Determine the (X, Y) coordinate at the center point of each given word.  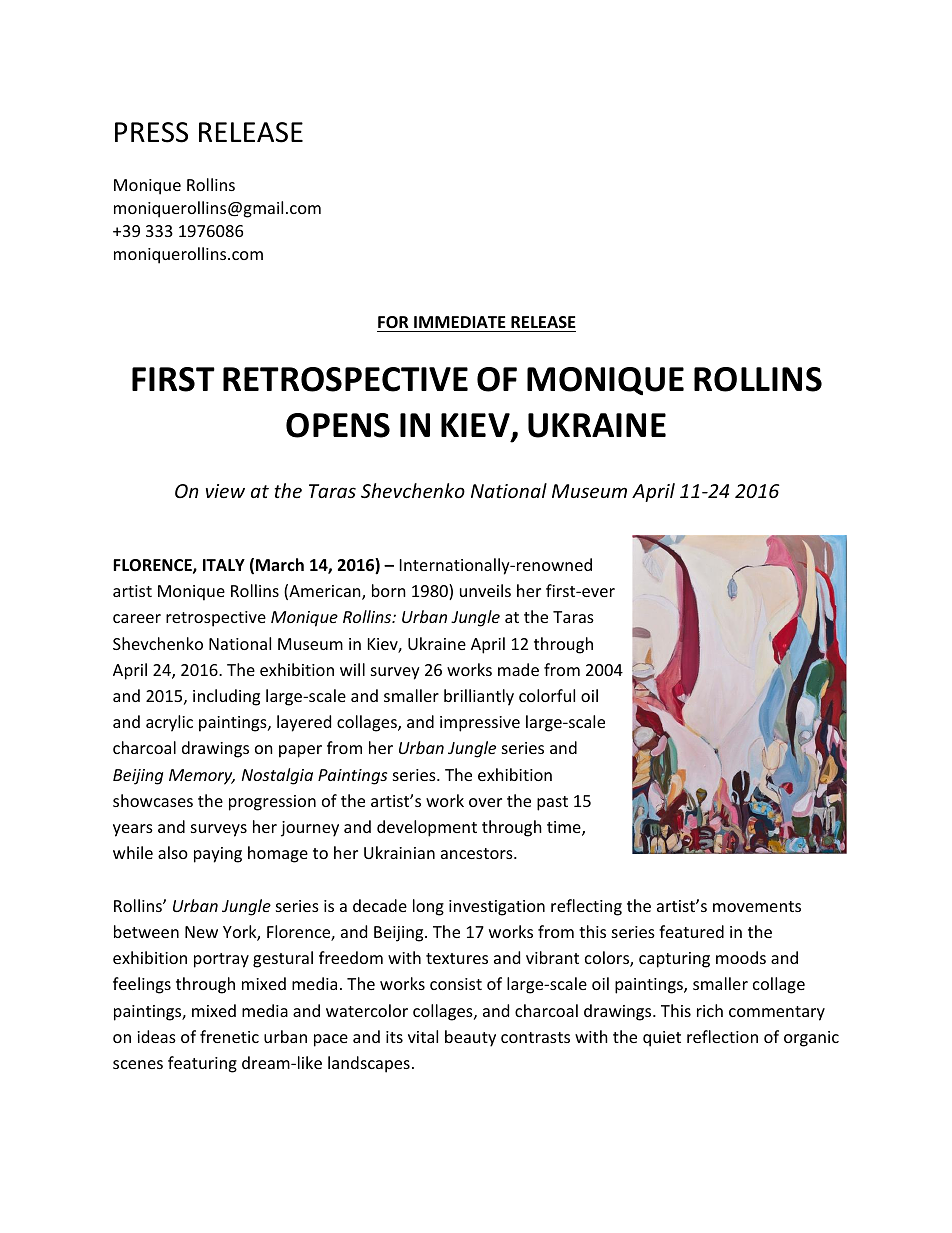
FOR (393, 322)
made (518, 669)
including (226, 697)
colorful (547, 695)
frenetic (229, 1036)
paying (218, 855)
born (389, 590)
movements (757, 906)
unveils (485, 590)
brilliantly (479, 697)
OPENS (338, 425)
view (225, 491)
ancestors (478, 853)
